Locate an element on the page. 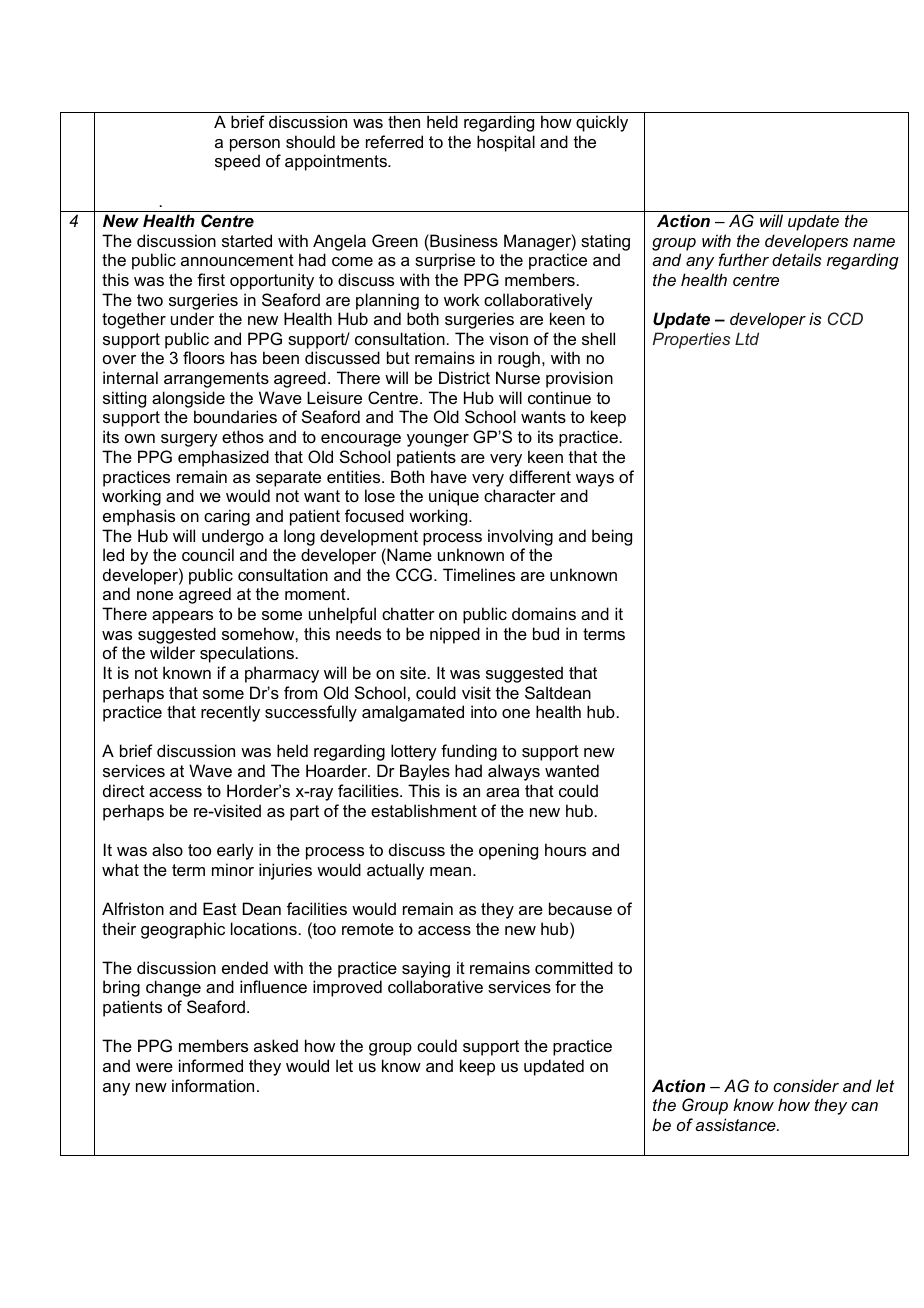 This document has width=924, height=1308. because is located at coordinates (580, 908).
